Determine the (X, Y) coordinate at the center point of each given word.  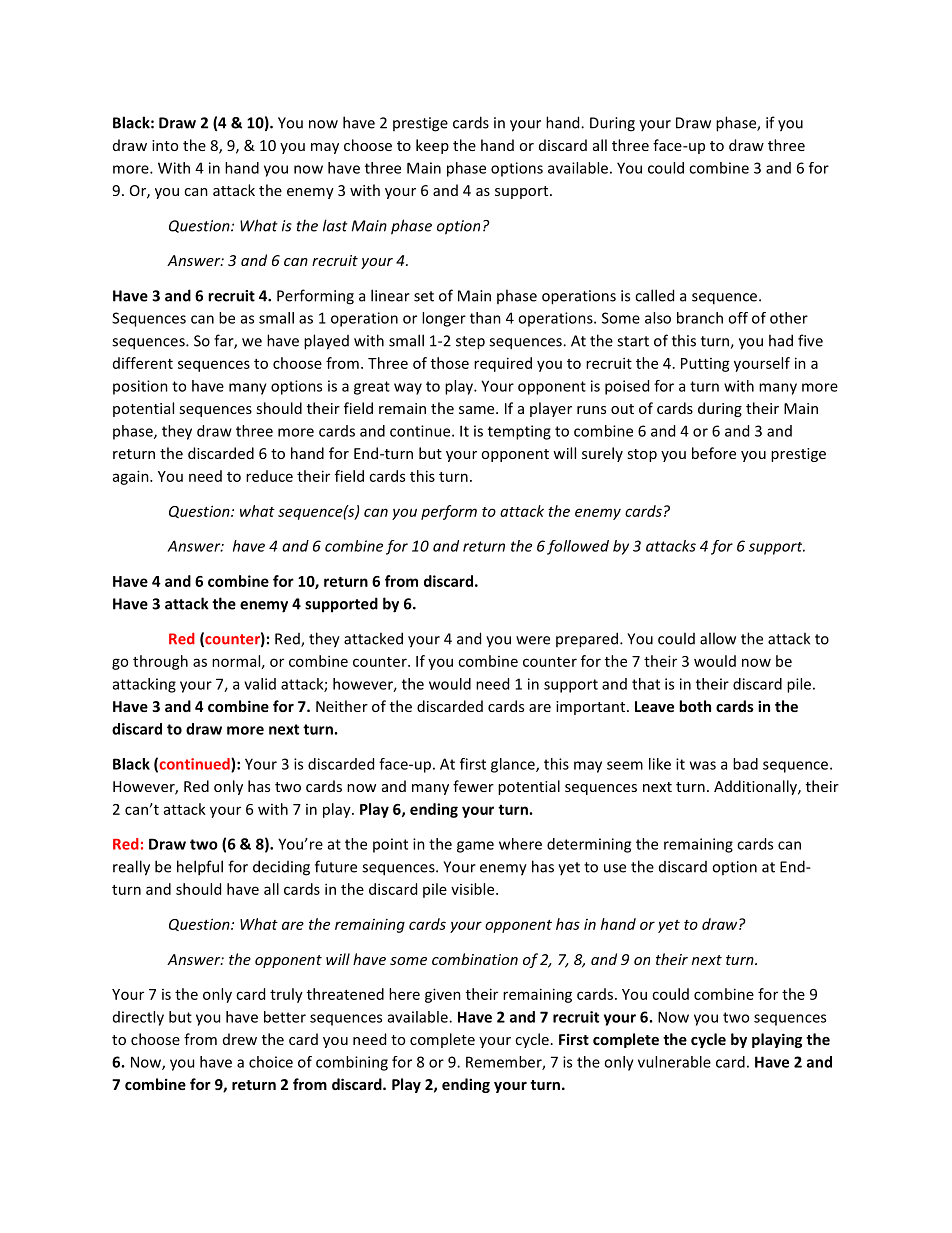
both (695, 706)
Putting (705, 365)
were (533, 640)
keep (432, 146)
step (470, 343)
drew (240, 1039)
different (143, 363)
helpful (200, 868)
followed (578, 547)
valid (260, 684)
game (475, 847)
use (615, 868)
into (165, 145)
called (654, 295)
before (714, 453)
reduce (269, 476)
